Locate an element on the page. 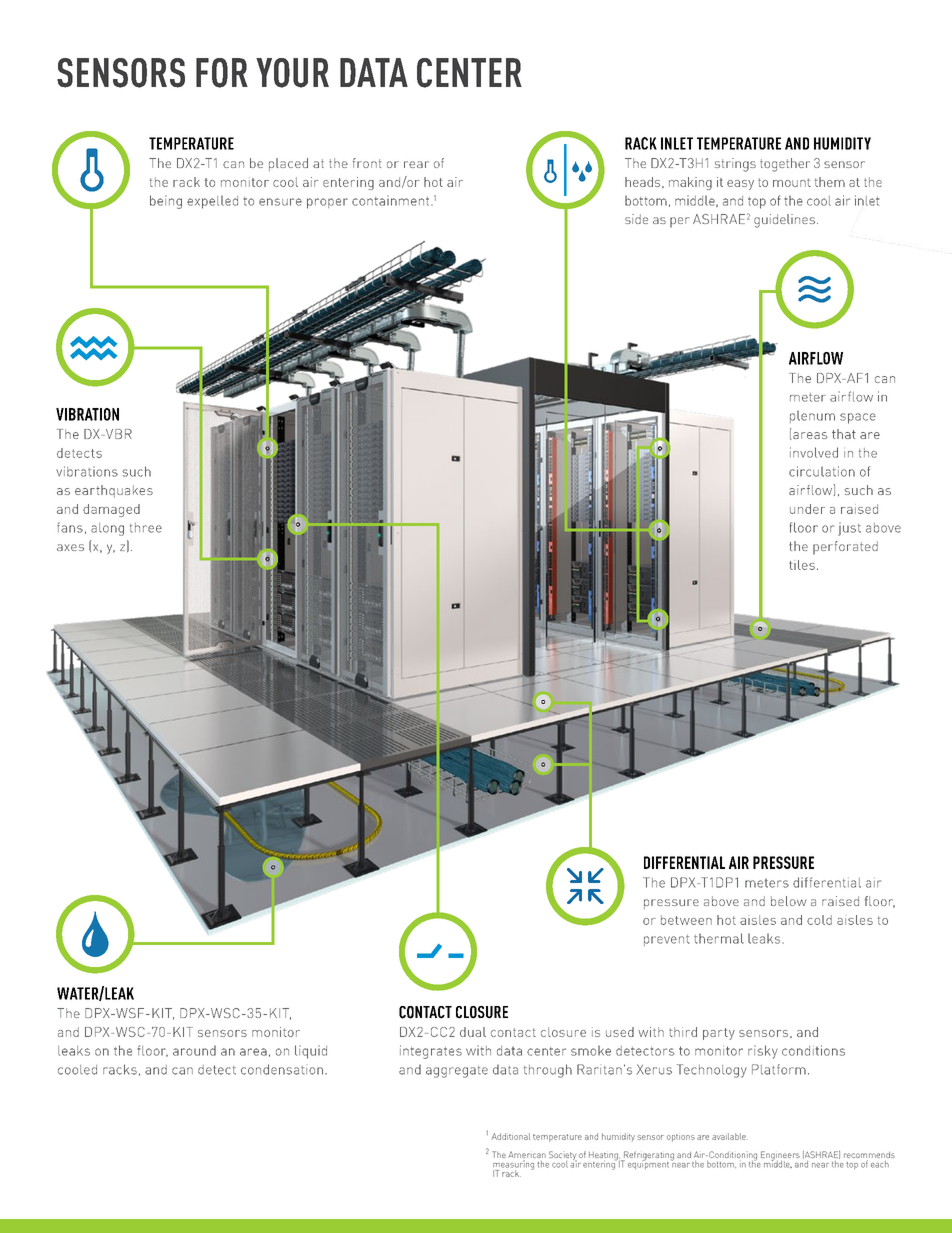  together is located at coordinates (785, 165).
